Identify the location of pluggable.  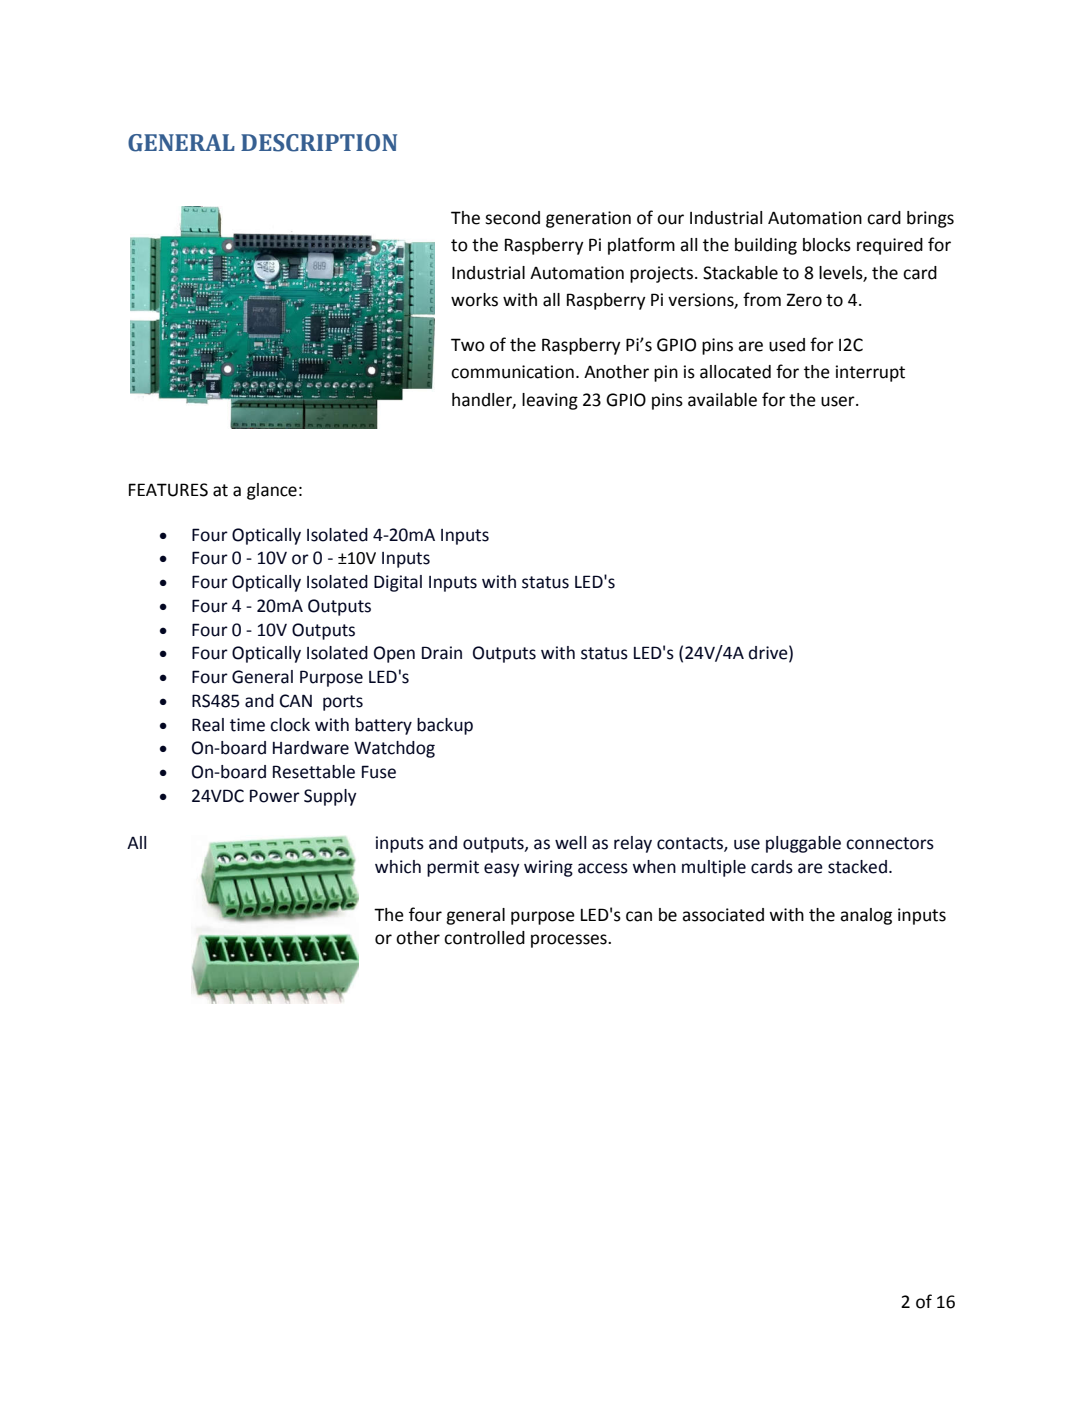
(803, 844).
